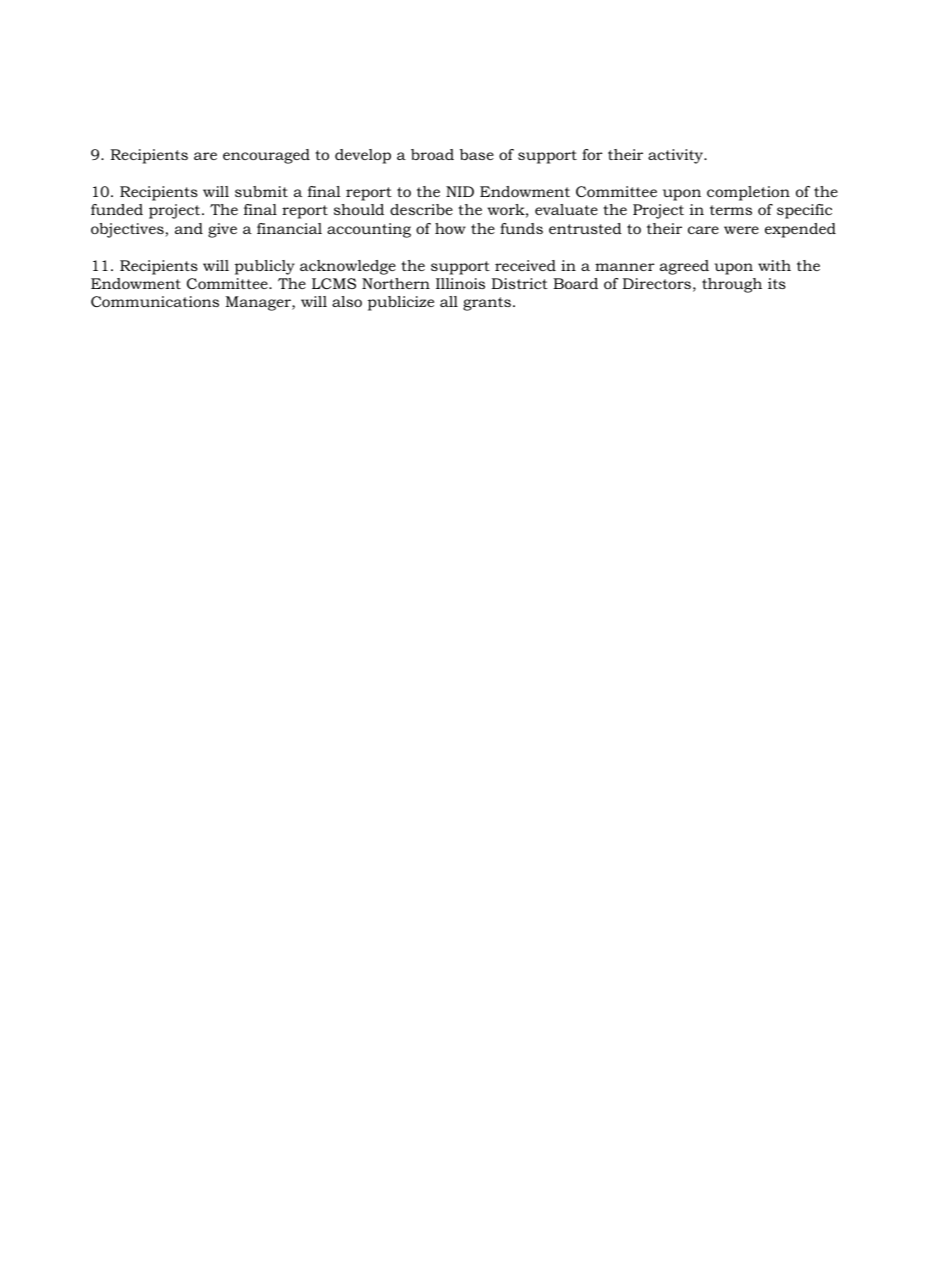 This screenshot has height=1272, width=952. Describe the element at coordinates (677, 156) in the screenshot. I see `activity` at that location.
